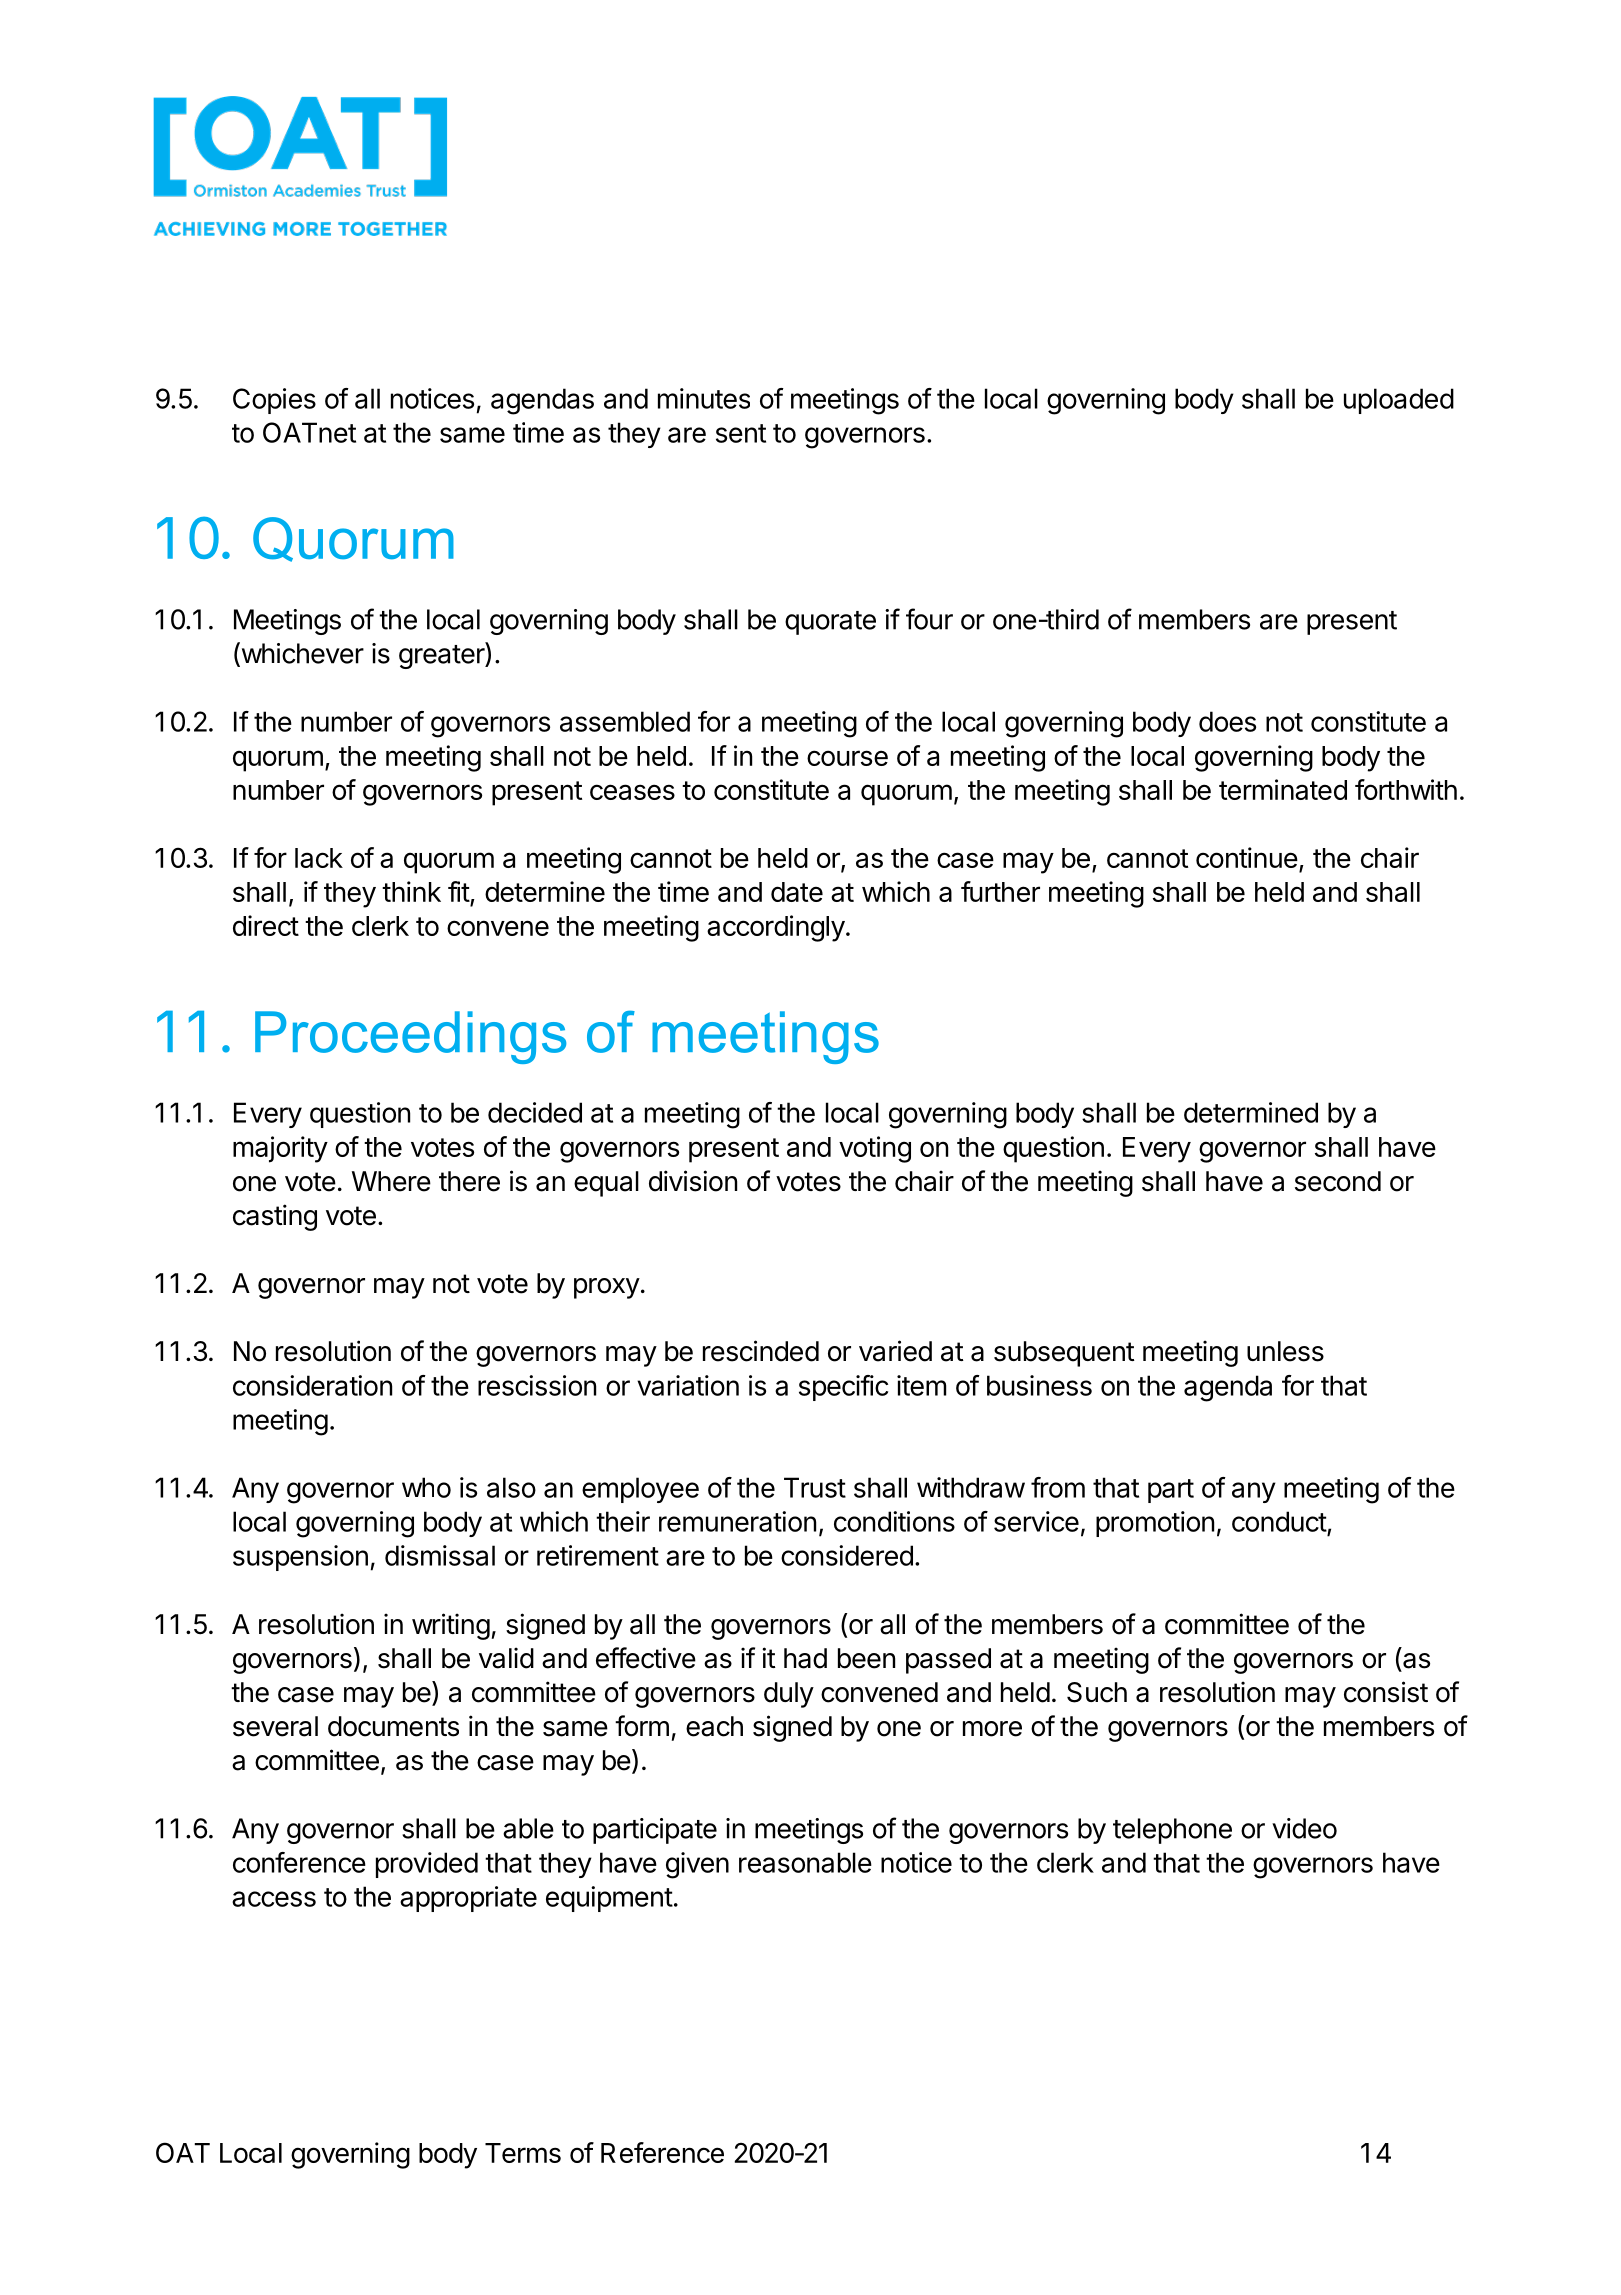 The image size is (1621, 2295). What do you see at coordinates (789, 1695) in the page?
I see `duly` at bounding box center [789, 1695].
